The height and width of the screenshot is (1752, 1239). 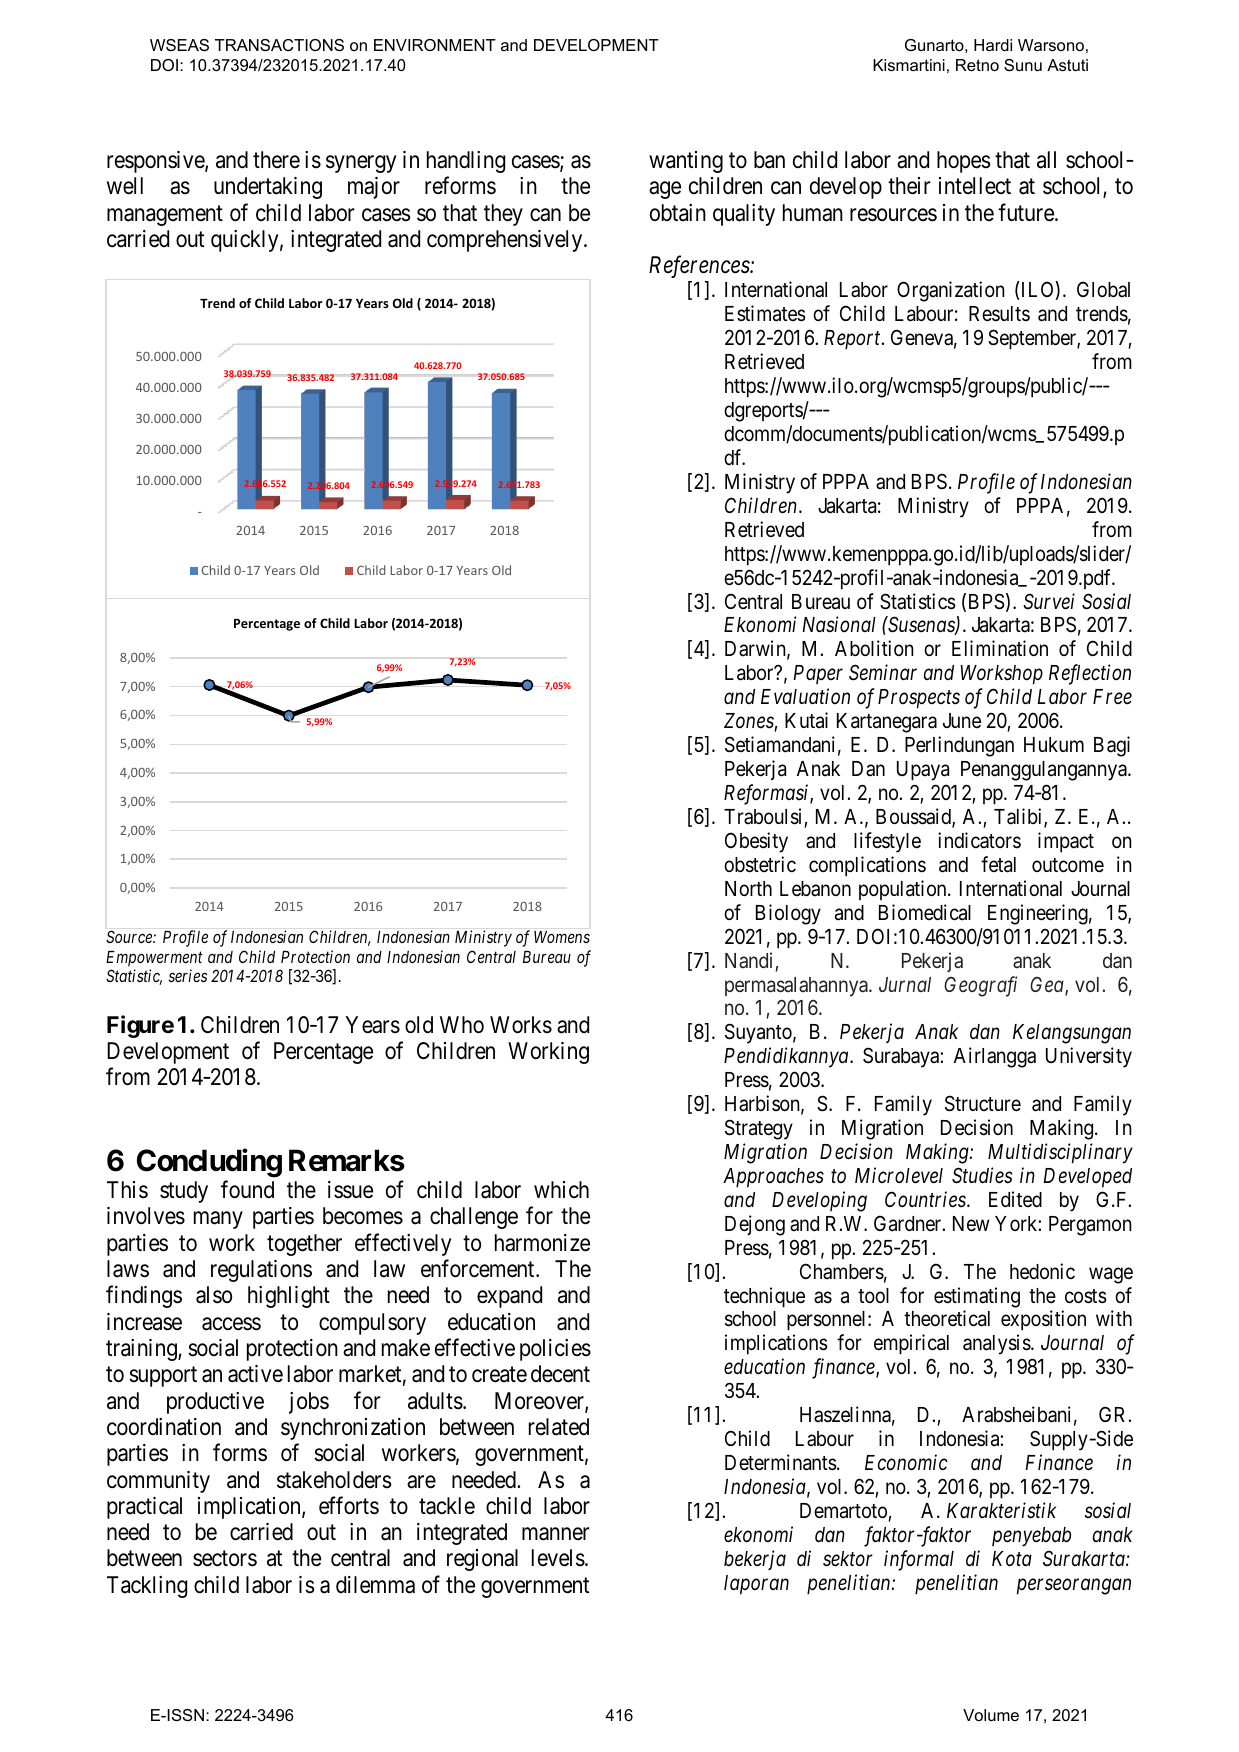 What do you see at coordinates (558, 1558) in the screenshot?
I see `levels` at bounding box center [558, 1558].
